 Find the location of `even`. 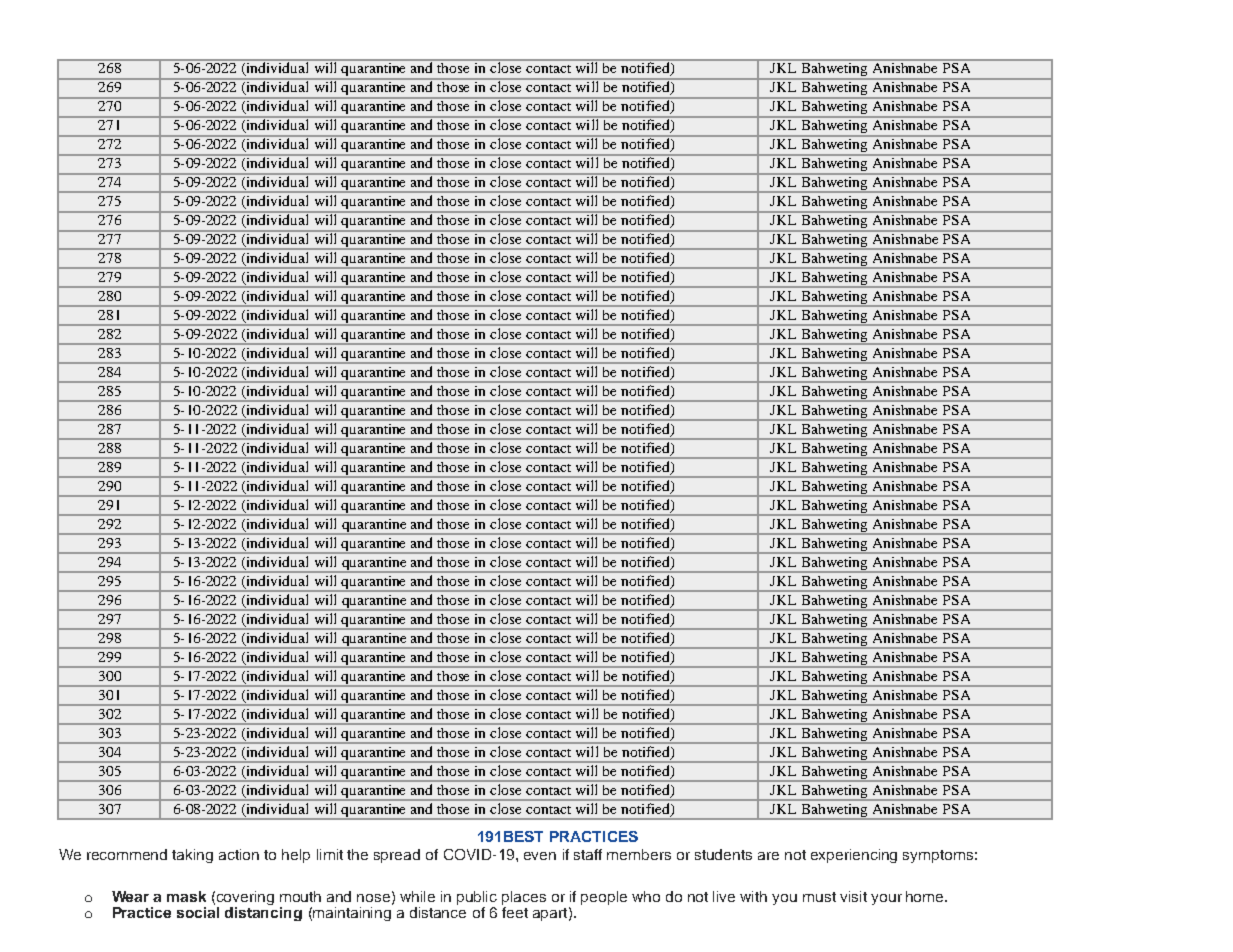

even is located at coordinates (540, 856).
